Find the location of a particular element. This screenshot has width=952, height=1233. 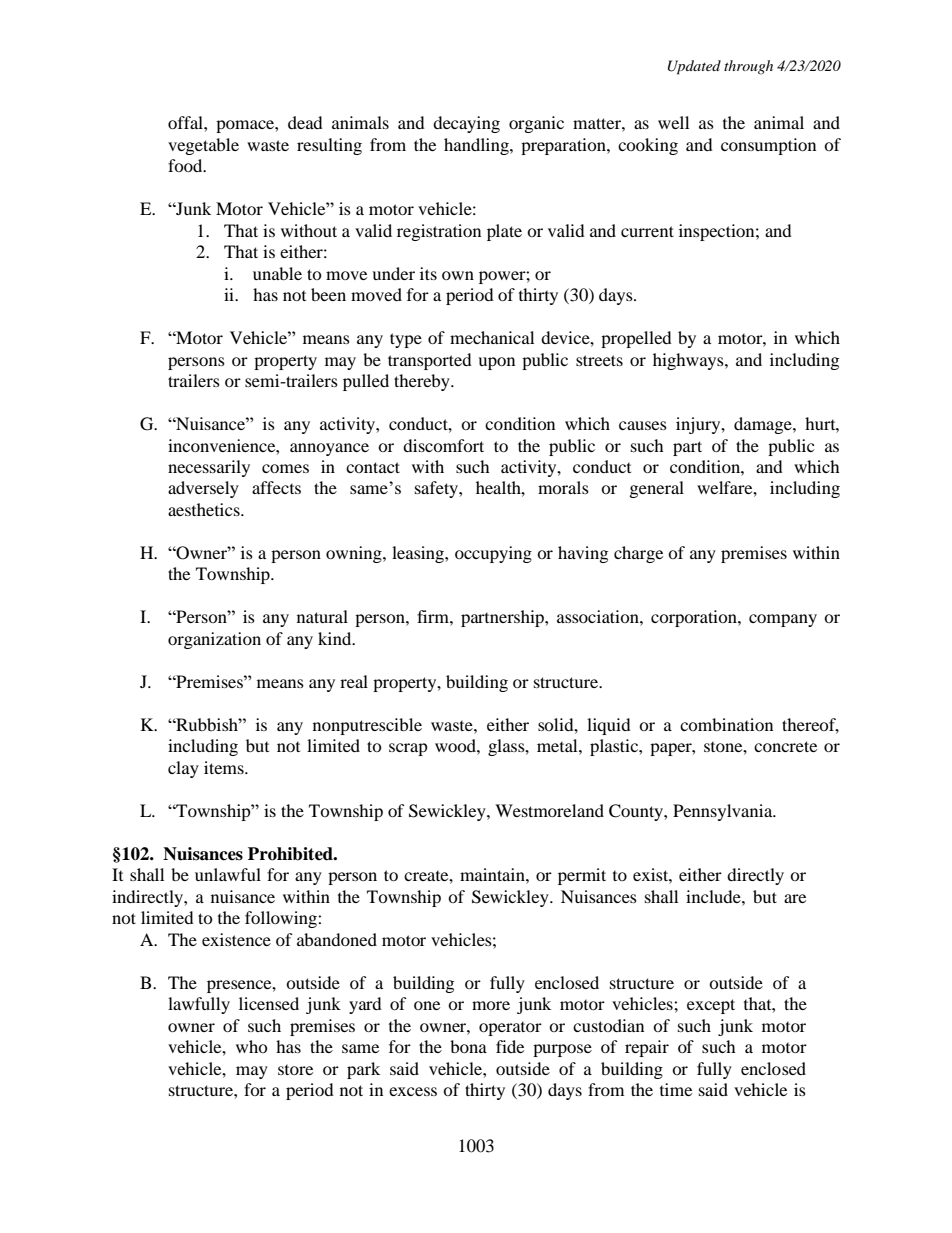

items is located at coordinates (225, 767).
